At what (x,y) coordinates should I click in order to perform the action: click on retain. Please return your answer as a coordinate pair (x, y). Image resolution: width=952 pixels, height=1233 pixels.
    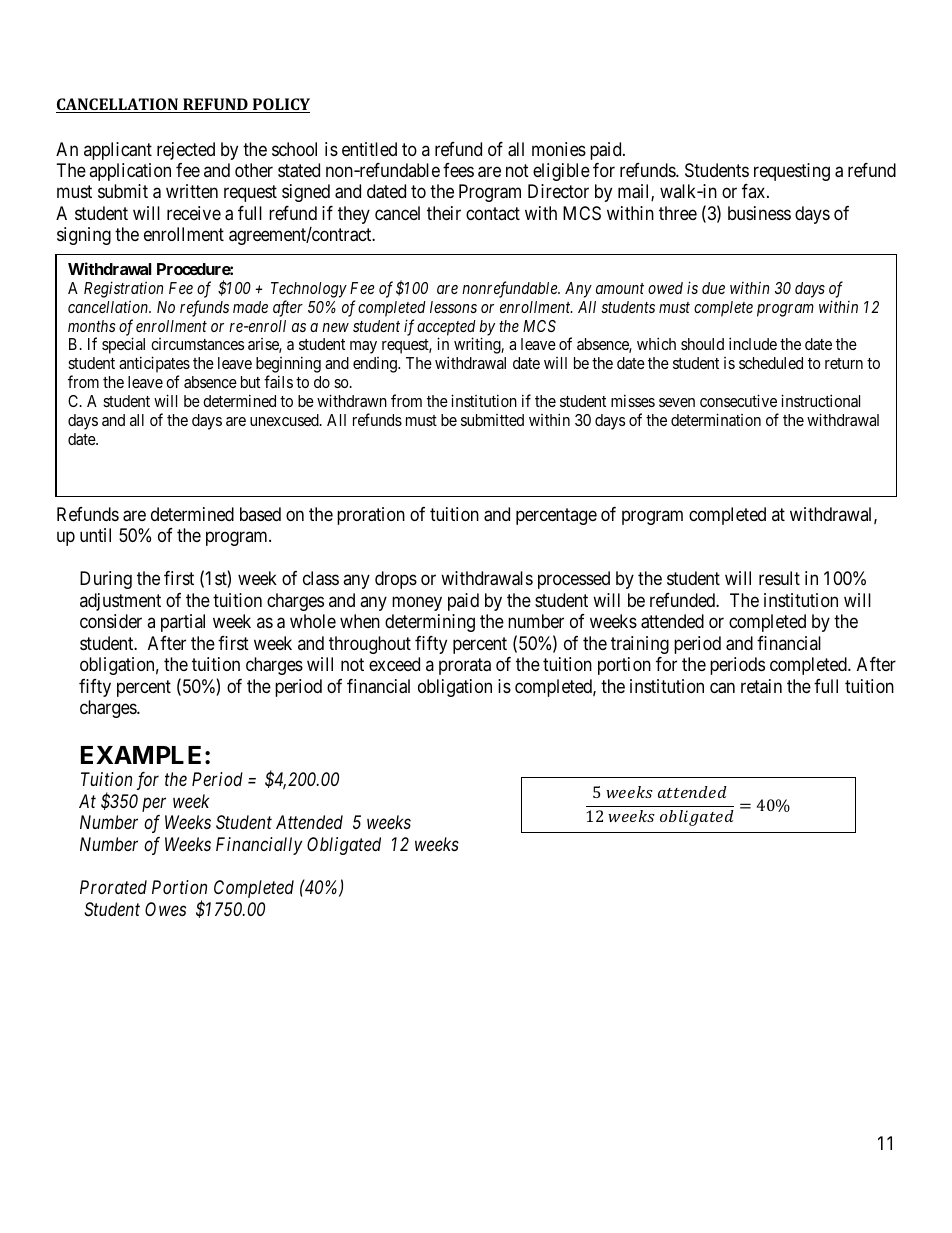
    Looking at the image, I should click on (761, 686).
